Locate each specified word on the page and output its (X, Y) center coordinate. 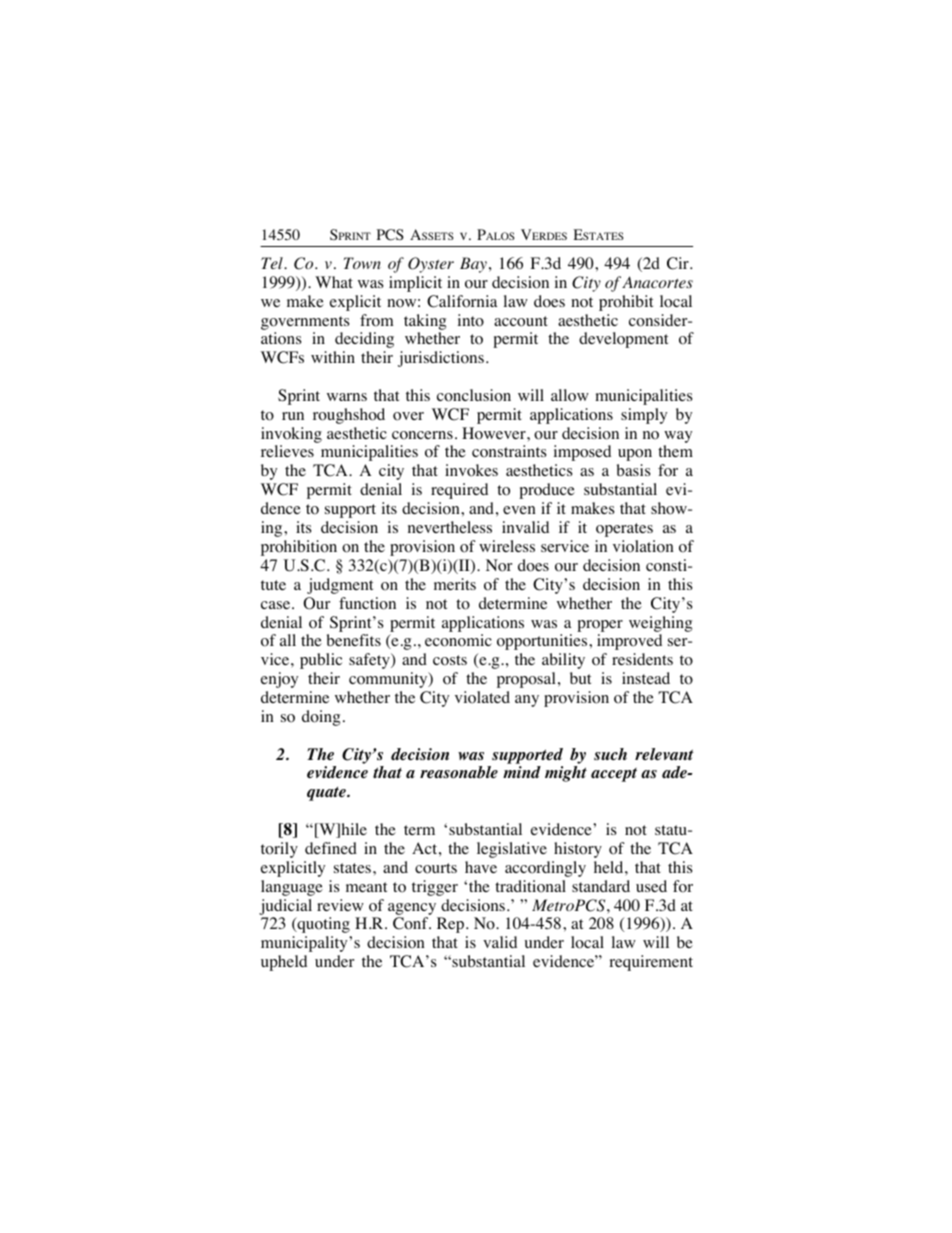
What (334, 282)
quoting (322, 925)
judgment (340, 586)
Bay (473, 265)
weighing (660, 624)
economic (458, 640)
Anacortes (657, 282)
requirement (651, 963)
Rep (450, 925)
